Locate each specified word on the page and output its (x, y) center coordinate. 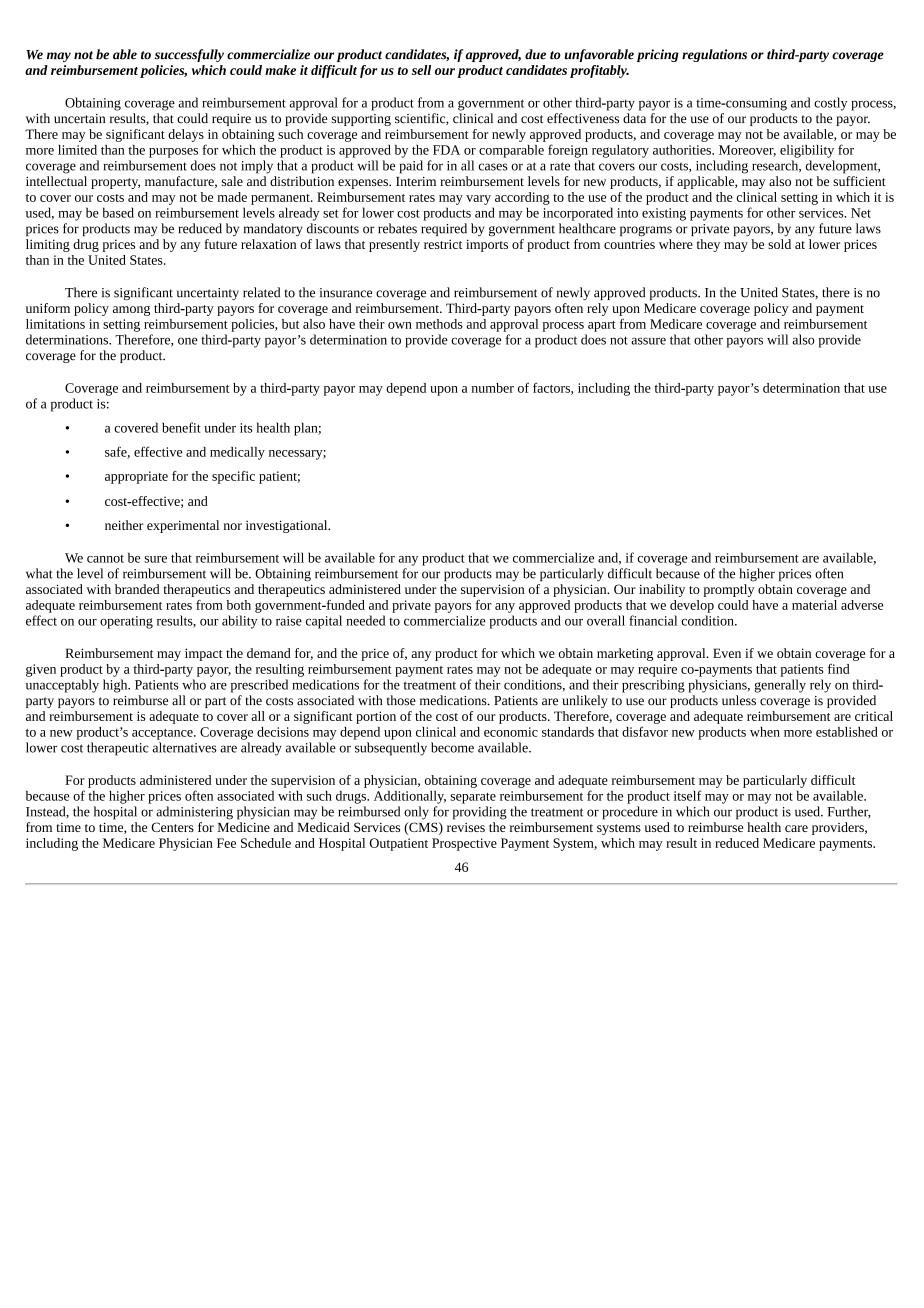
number (493, 388)
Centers (172, 827)
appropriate (136, 477)
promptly (729, 590)
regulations (714, 55)
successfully (189, 55)
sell (421, 70)
